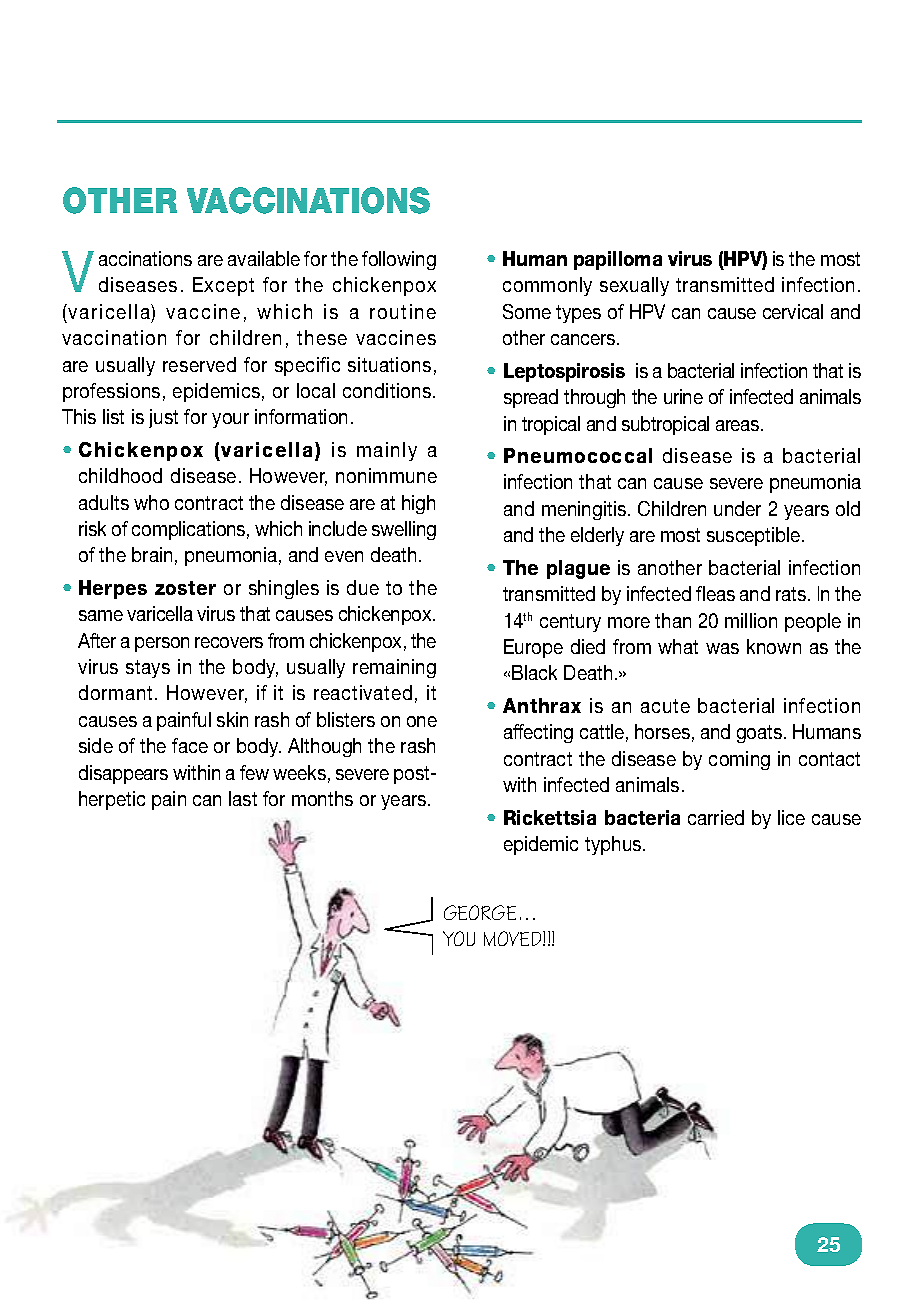 This image has height=1308, width=924. Describe the element at coordinates (793, 311) in the image. I see `cervical` at that location.
